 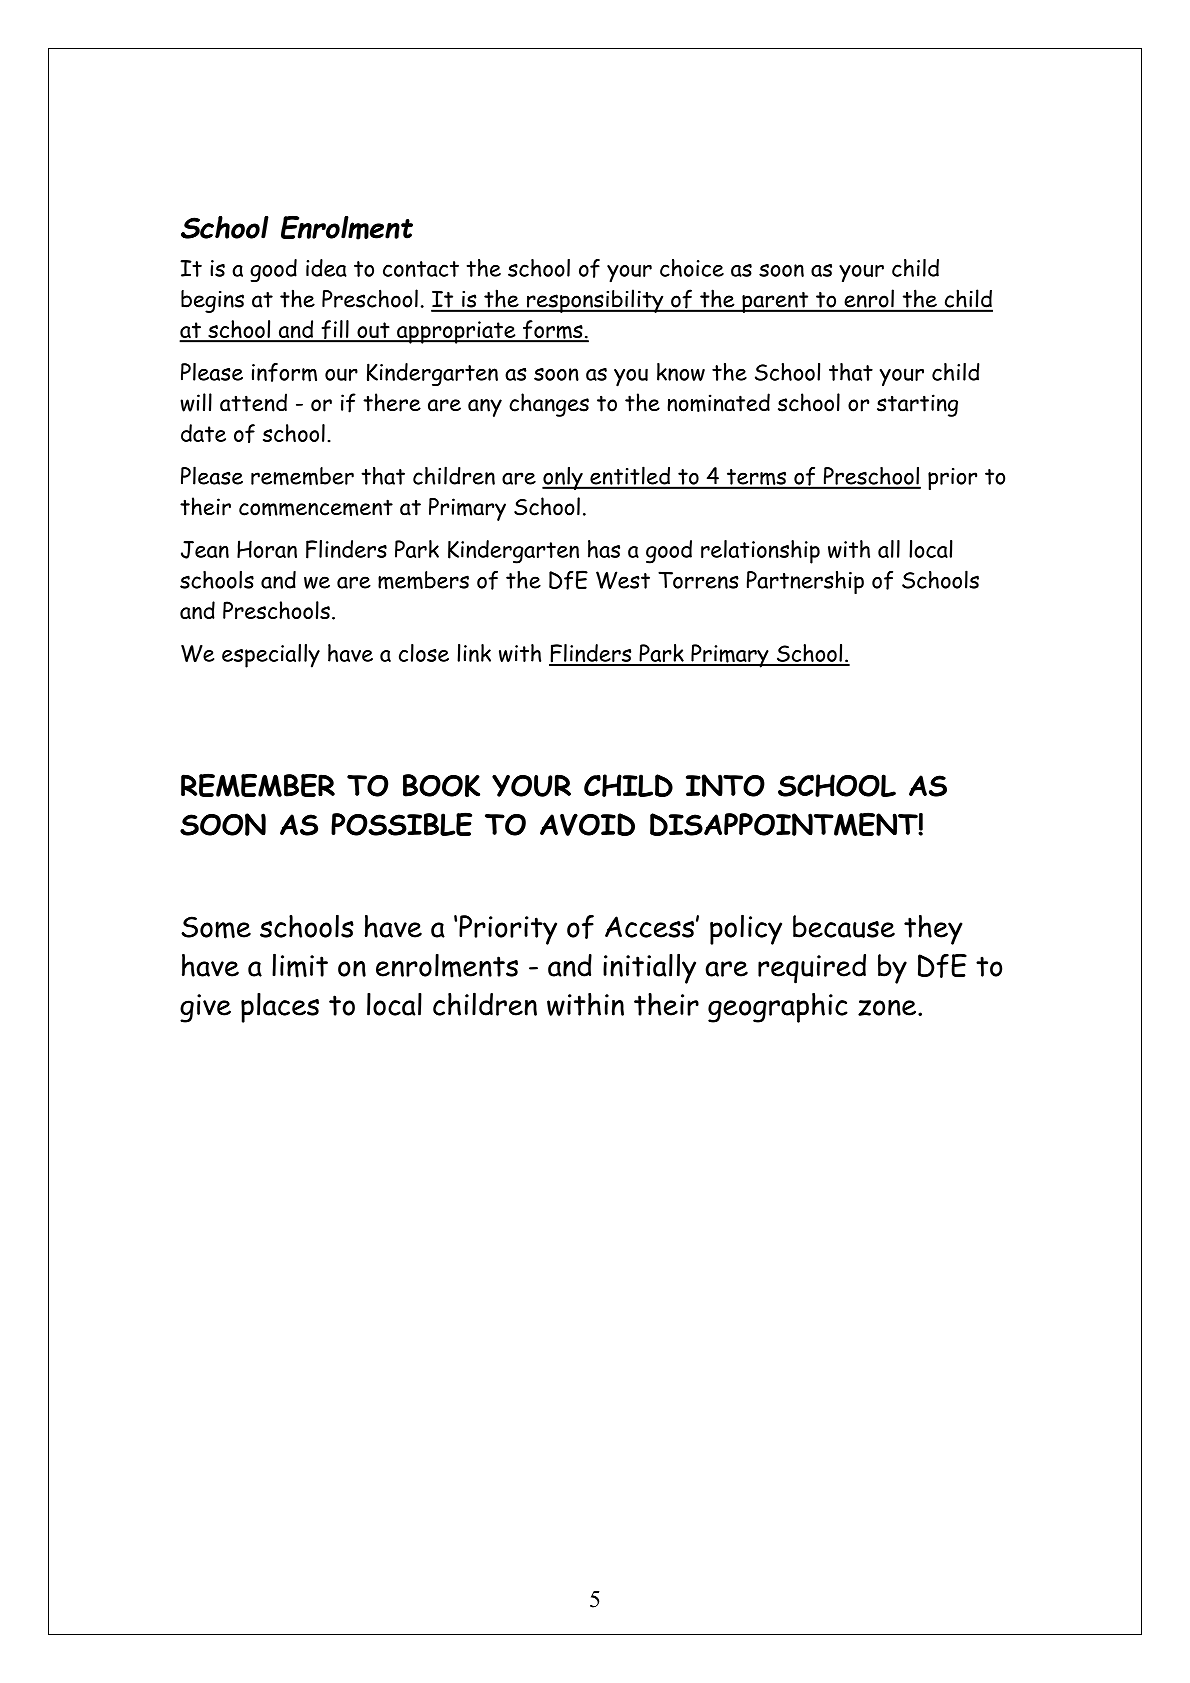 I want to click on initially, so click(x=649, y=968).
